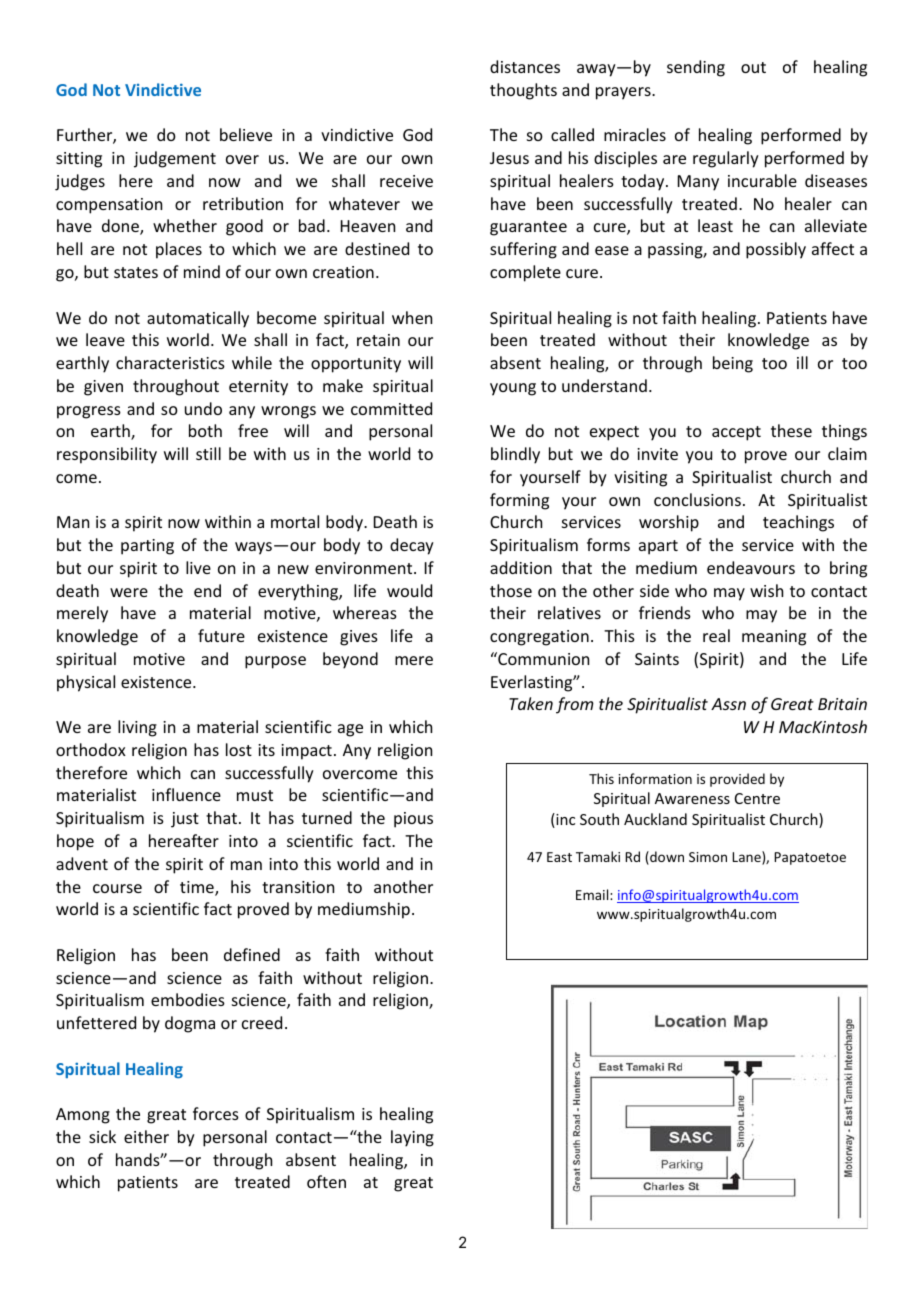  Describe the element at coordinates (146, 1136) in the screenshot. I see `either` at that location.
